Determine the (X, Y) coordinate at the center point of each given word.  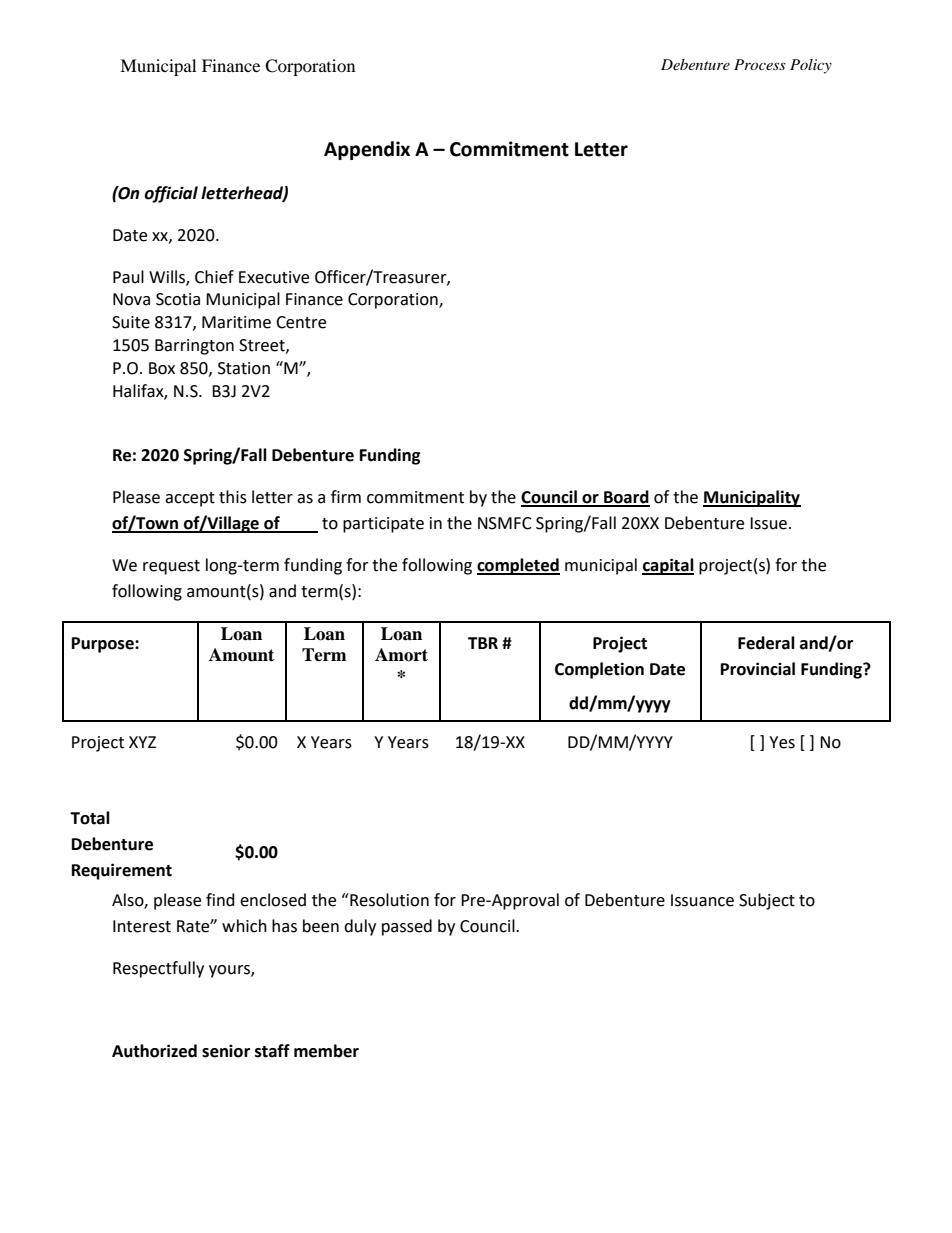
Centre (301, 322)
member (326, 1051)
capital (668, 566)
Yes (782, 742)
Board (626, 498)
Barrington (194, 347)
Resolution (388, 900)
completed (518, 566)
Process (760, 64)
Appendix (367, 150)
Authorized (154, 1051)
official (171, 194)
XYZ (142, 742)
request (171, 567)
